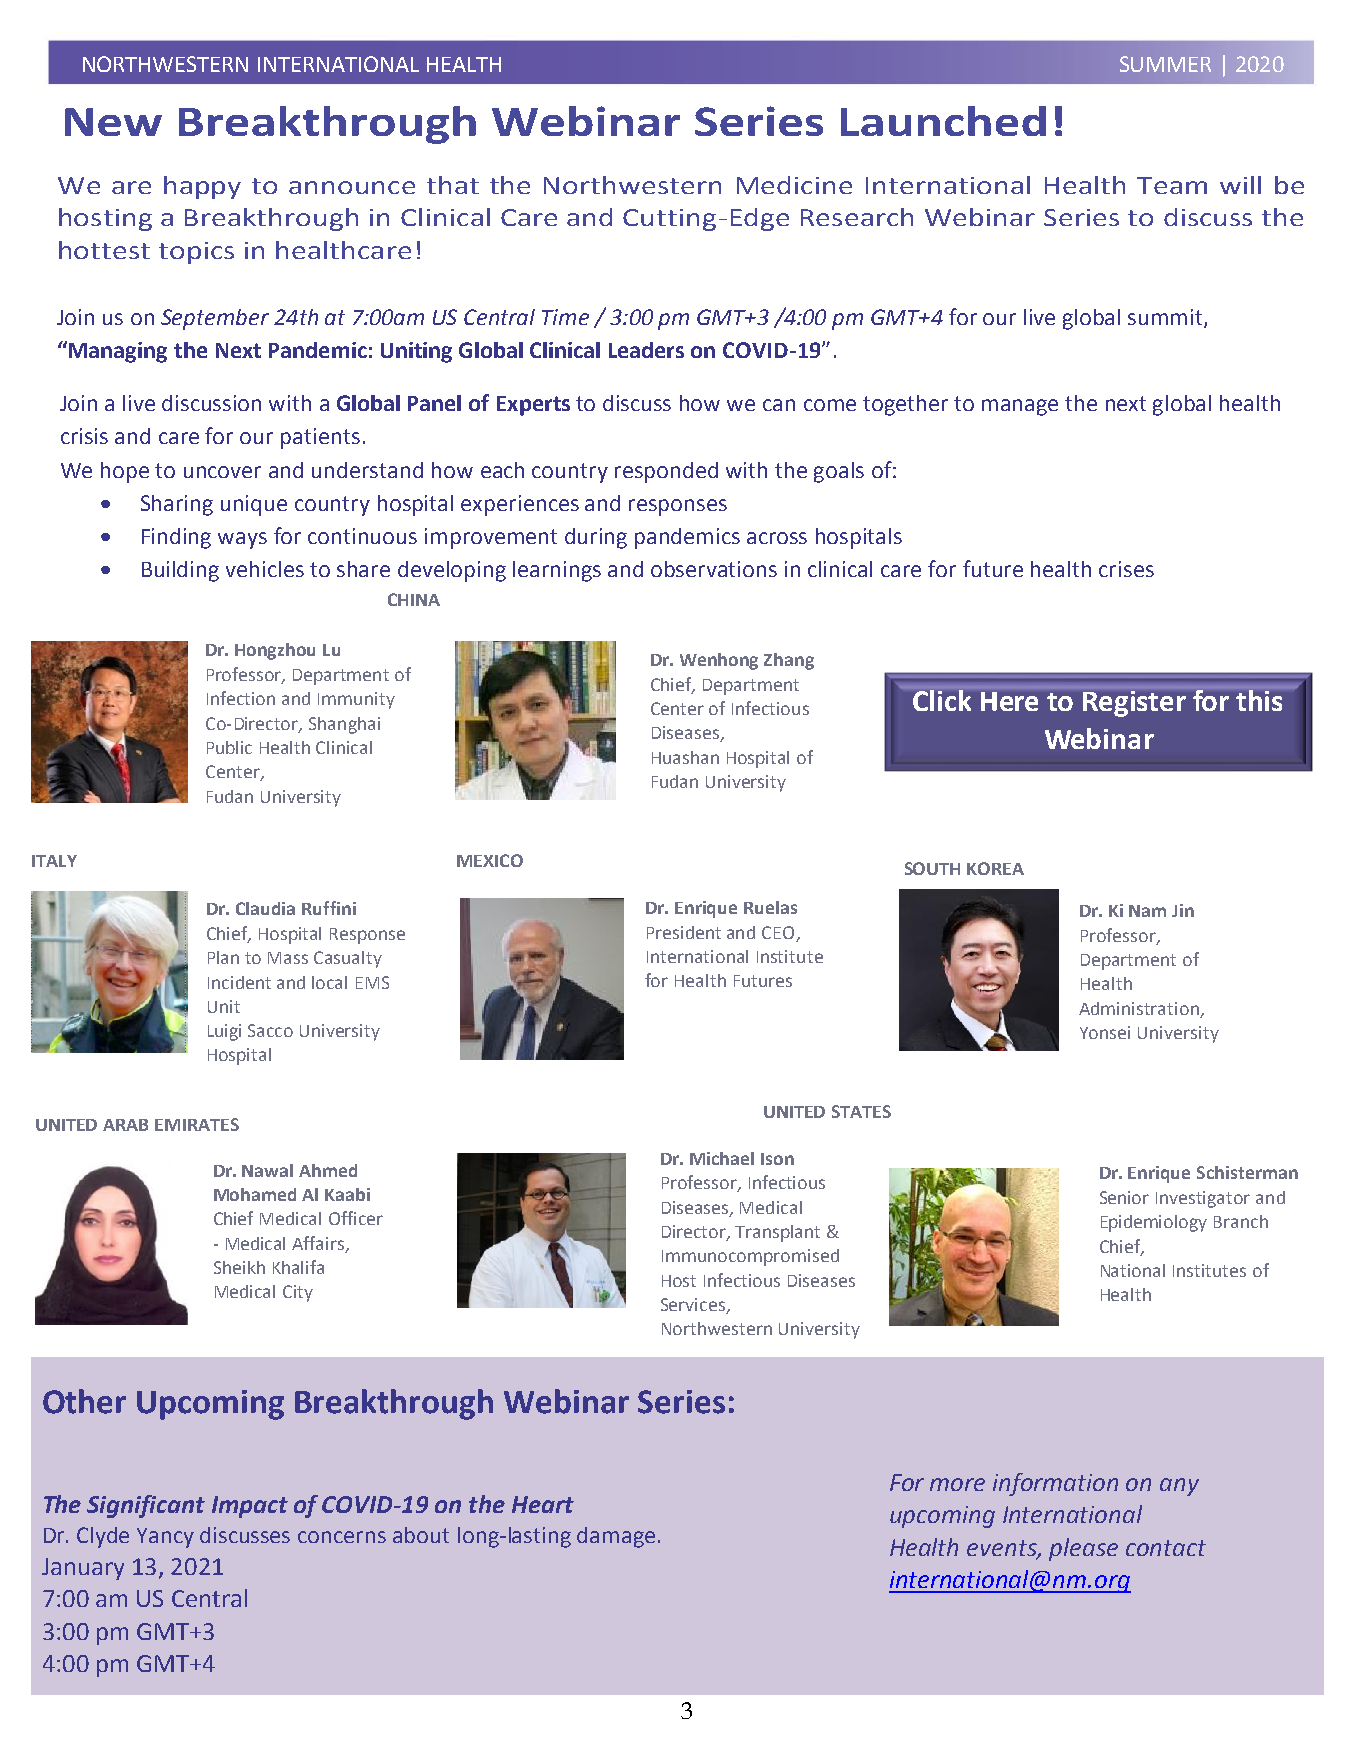 The image size is (1357, 1756). What do you see at coordinates (995, 868) in the image?
I see `KOREA` at bounding box center [995, 868].
